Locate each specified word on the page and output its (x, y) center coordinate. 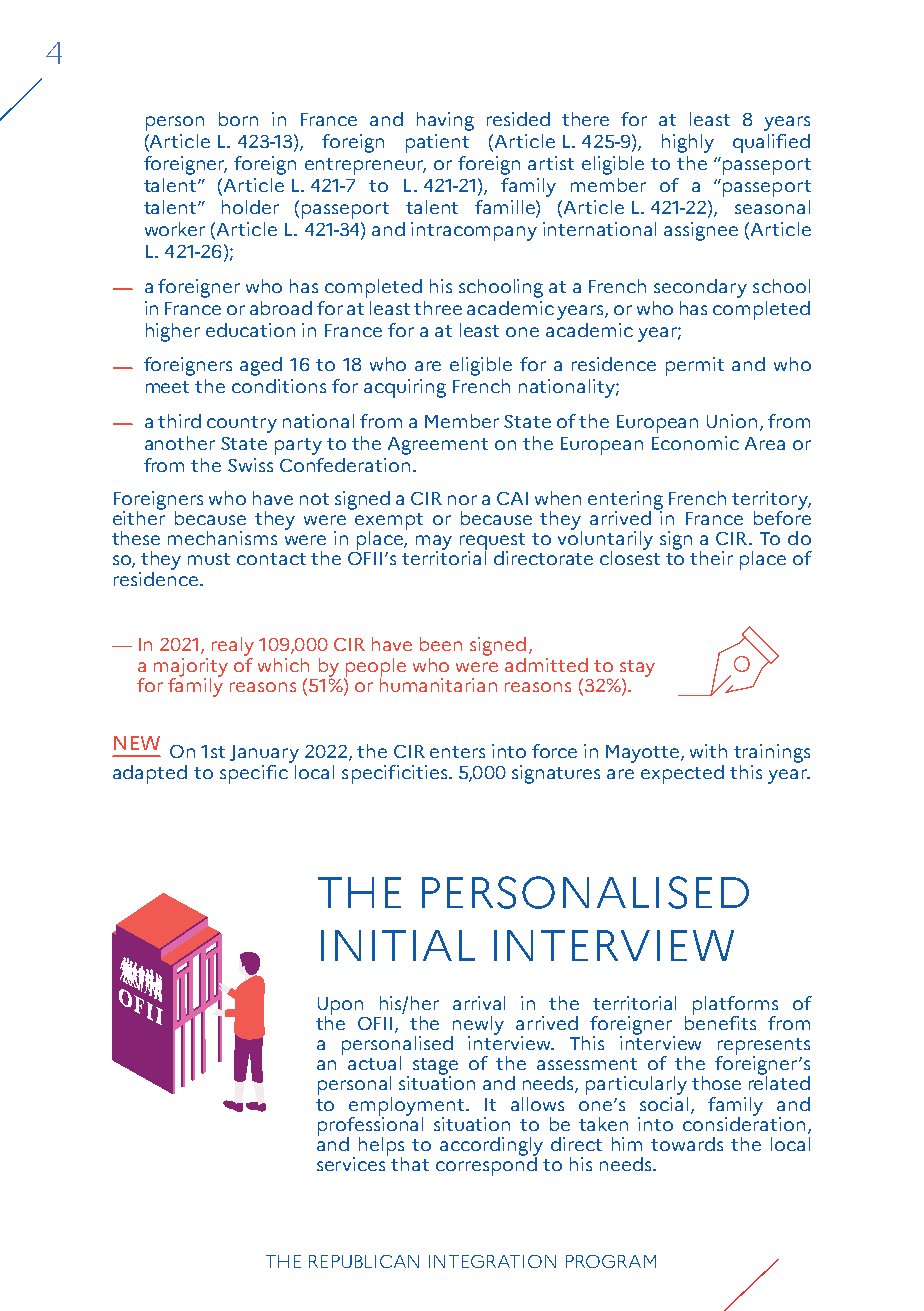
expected (682, 774)
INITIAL (398, 945)
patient (437, 143)
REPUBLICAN (364, 1261)
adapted (150, 774)
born (238, 119)
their (711, 558)
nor (462, 500)
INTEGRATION (492, 1261)
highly (688, 143)
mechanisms (222, 538)
